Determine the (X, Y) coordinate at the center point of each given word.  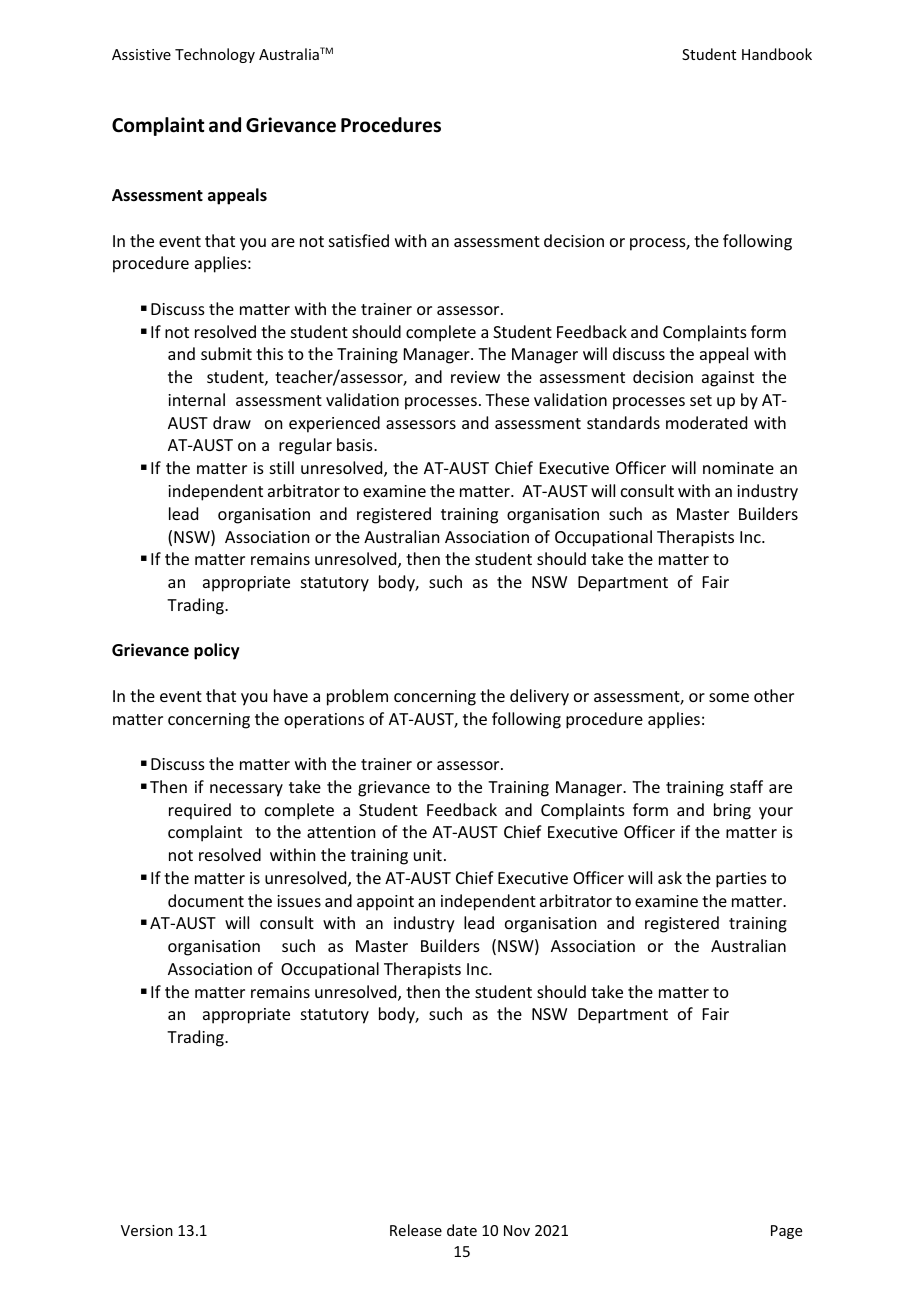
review (475, 377)
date (462, 1230)
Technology (215, 55)
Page (786, 1232)
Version (147, 1230)
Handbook (777, 54)
